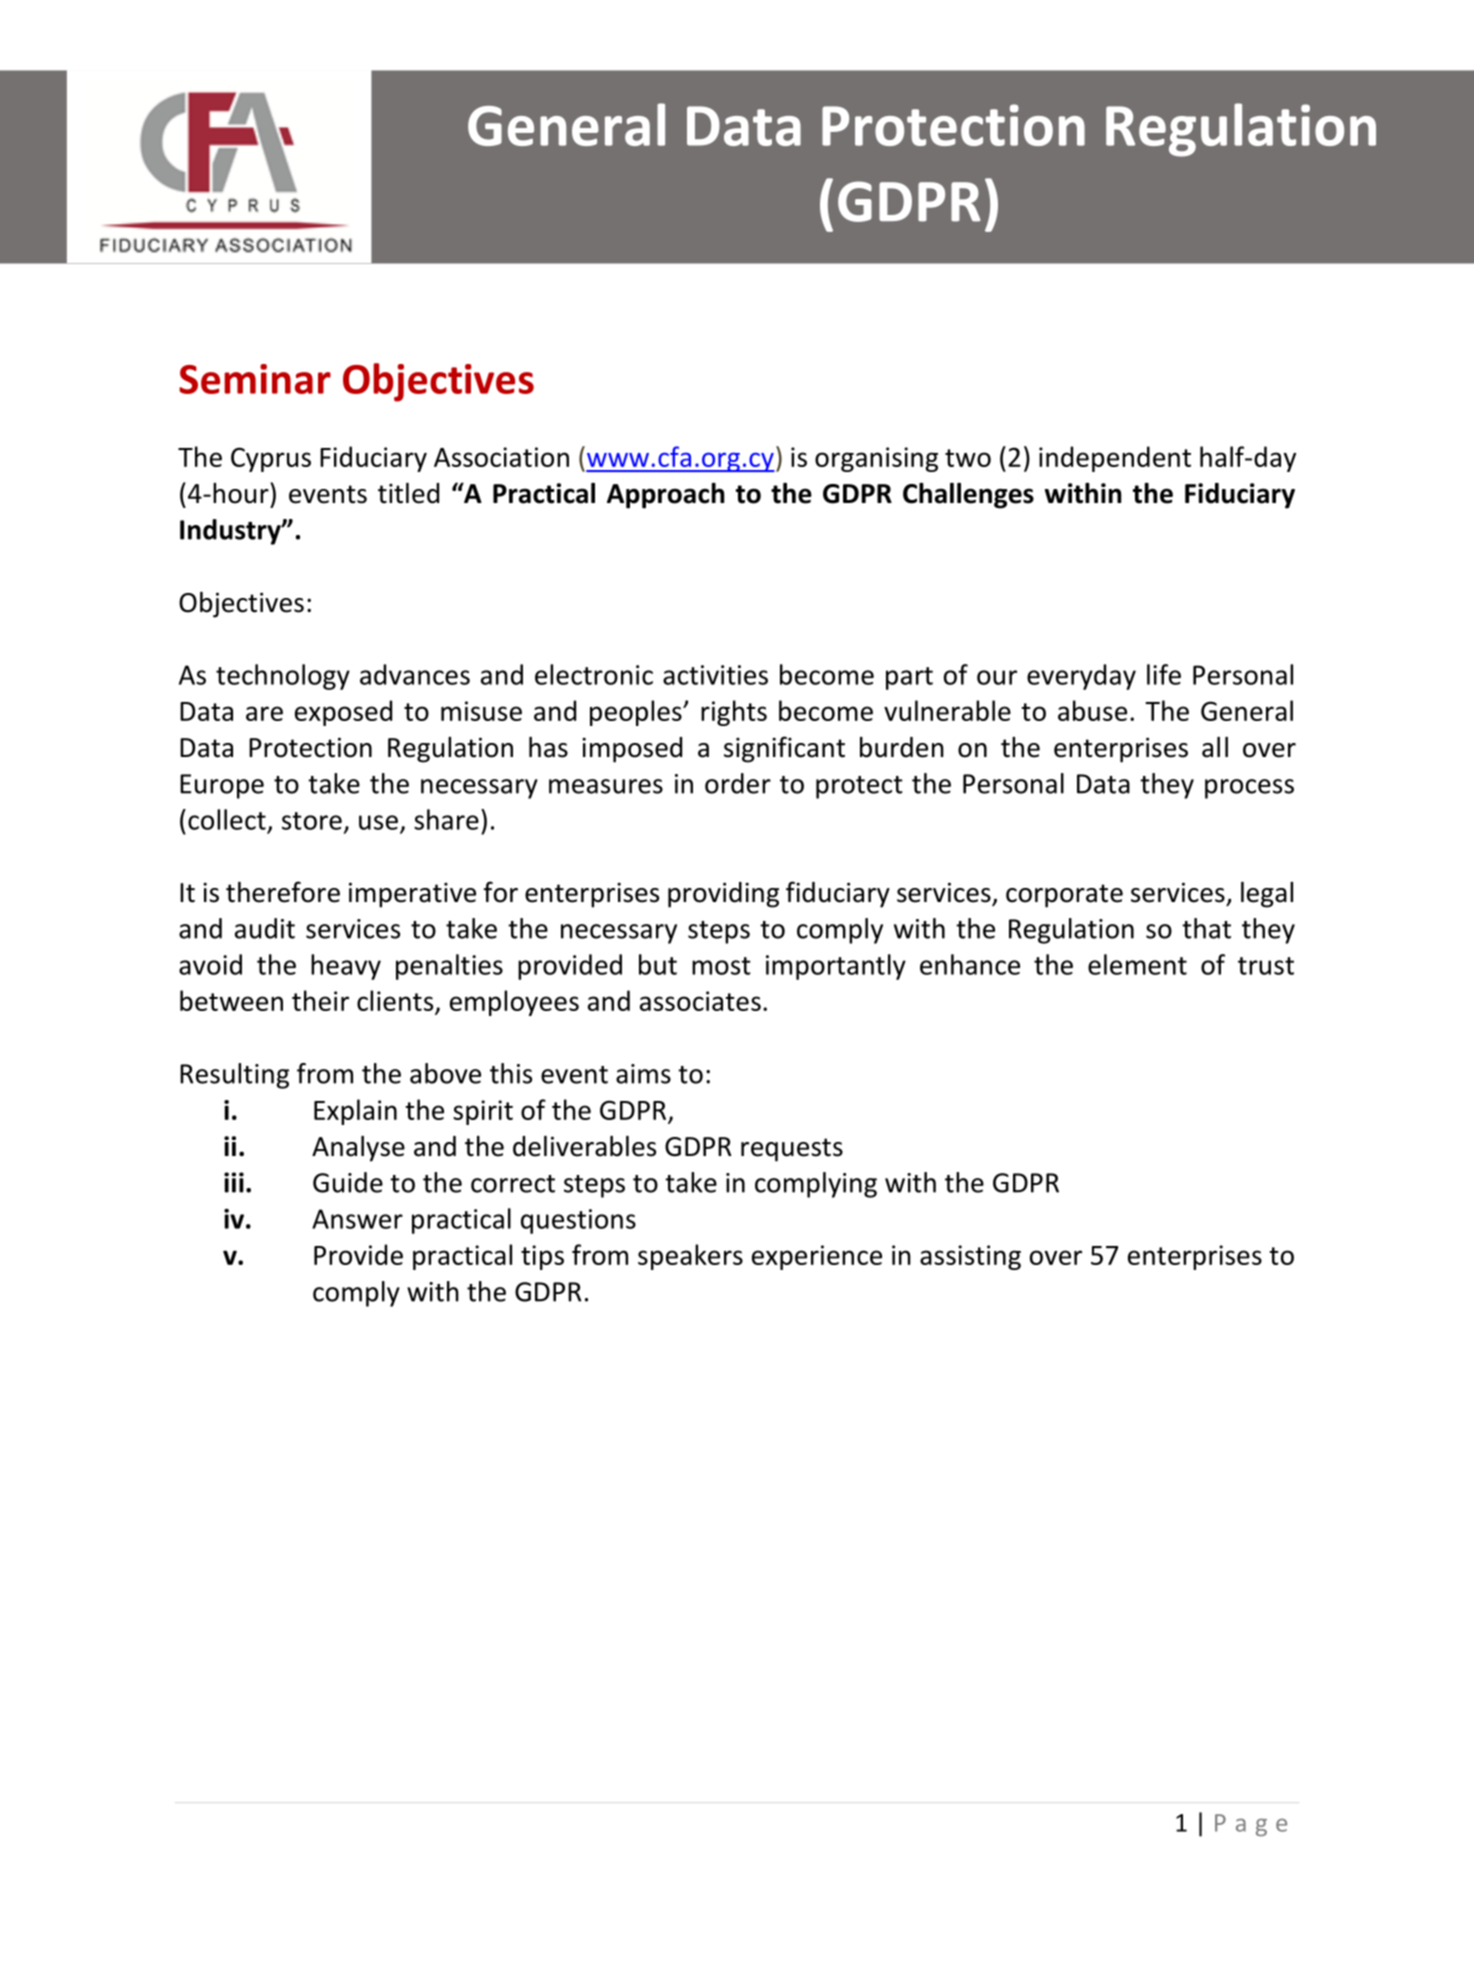 The height and width of the screenshot is (1961, 1474). Describe the element at coordinates (312, 821) in the screenshot. I see `store` at that location.
